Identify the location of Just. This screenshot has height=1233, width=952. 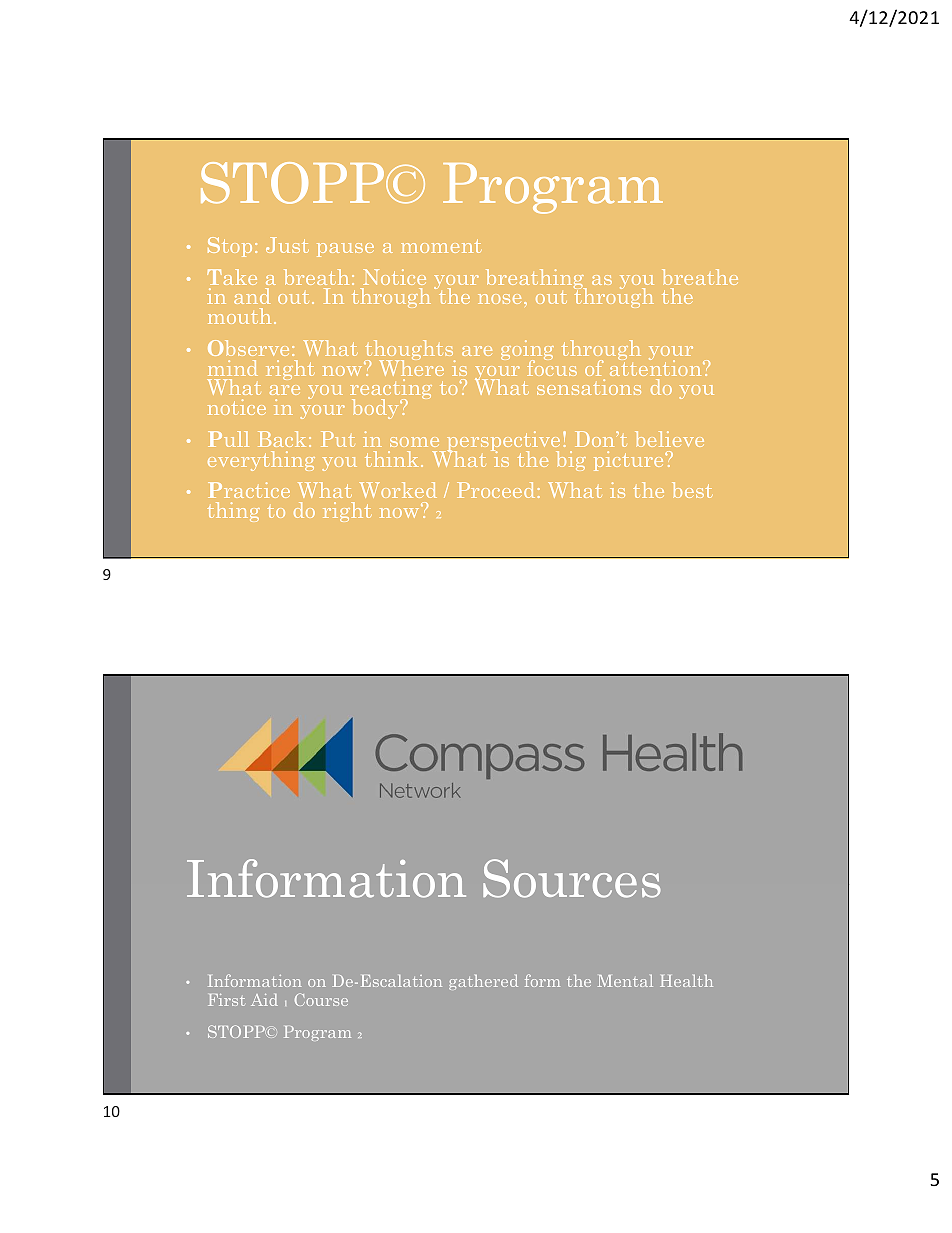
(287, 245).
